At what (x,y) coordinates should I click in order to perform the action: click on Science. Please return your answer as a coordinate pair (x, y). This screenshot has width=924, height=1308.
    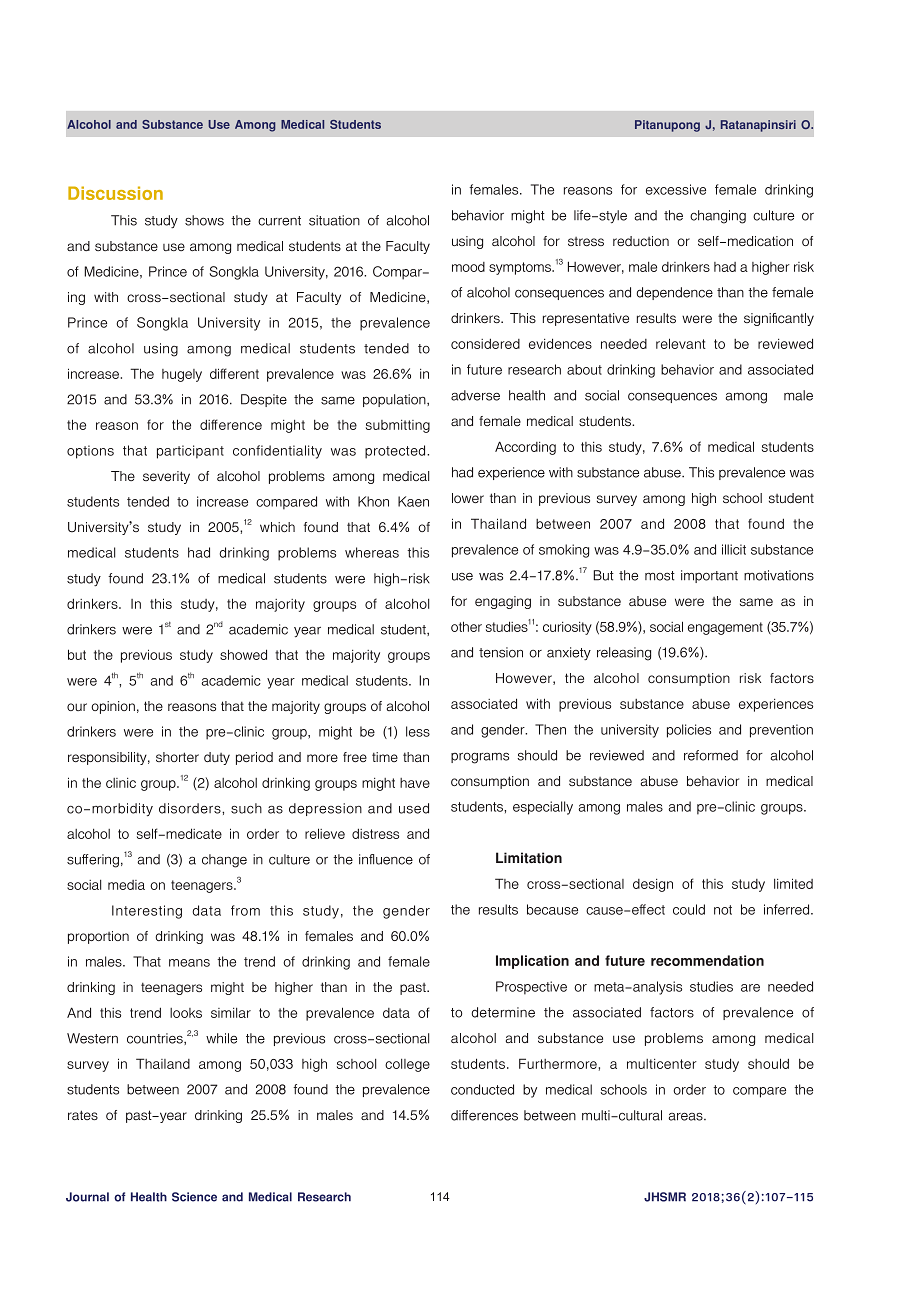
    Looking at the image, I should click on (194, 1197).
